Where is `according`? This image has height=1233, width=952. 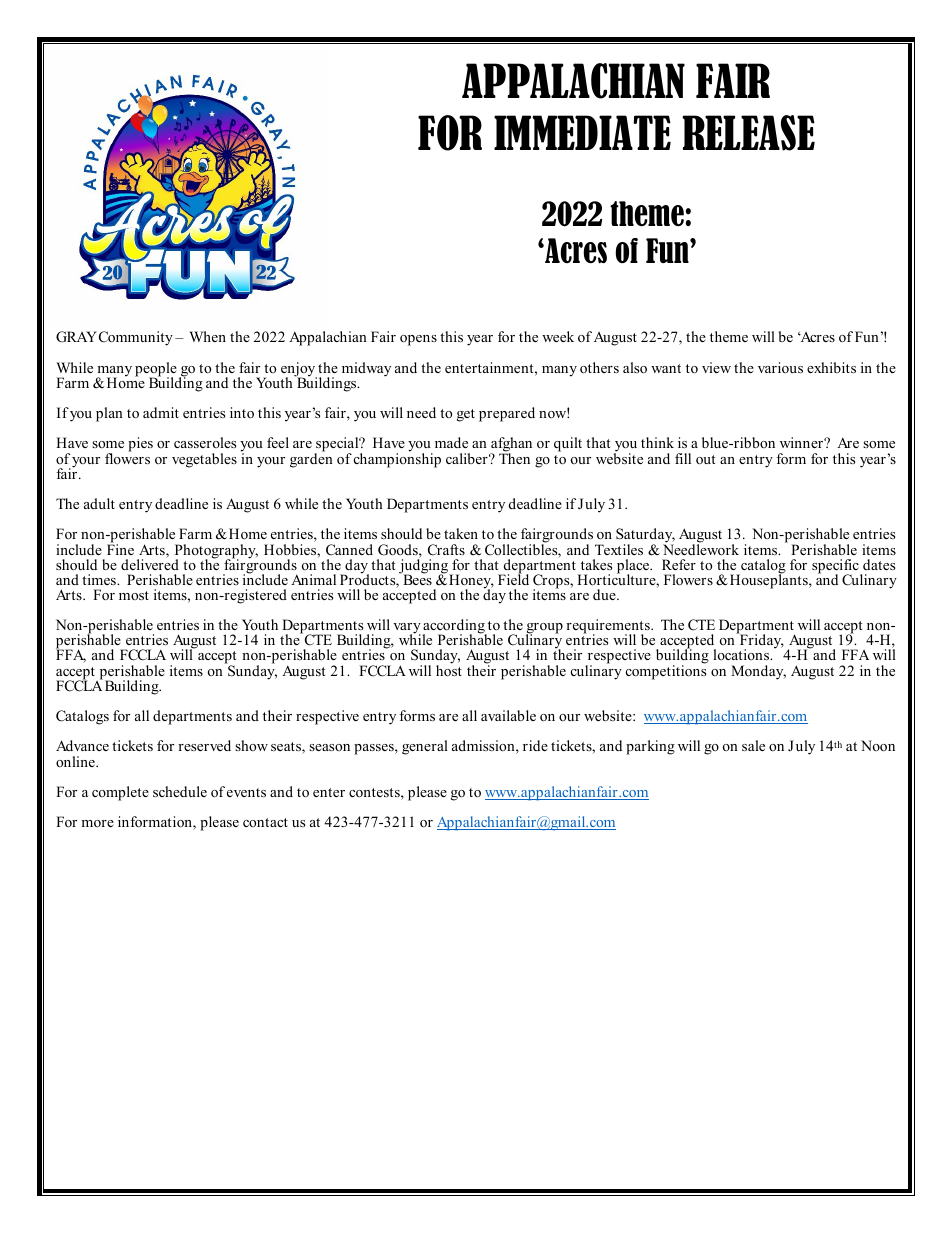
according is located at coordinates (454, 628).
